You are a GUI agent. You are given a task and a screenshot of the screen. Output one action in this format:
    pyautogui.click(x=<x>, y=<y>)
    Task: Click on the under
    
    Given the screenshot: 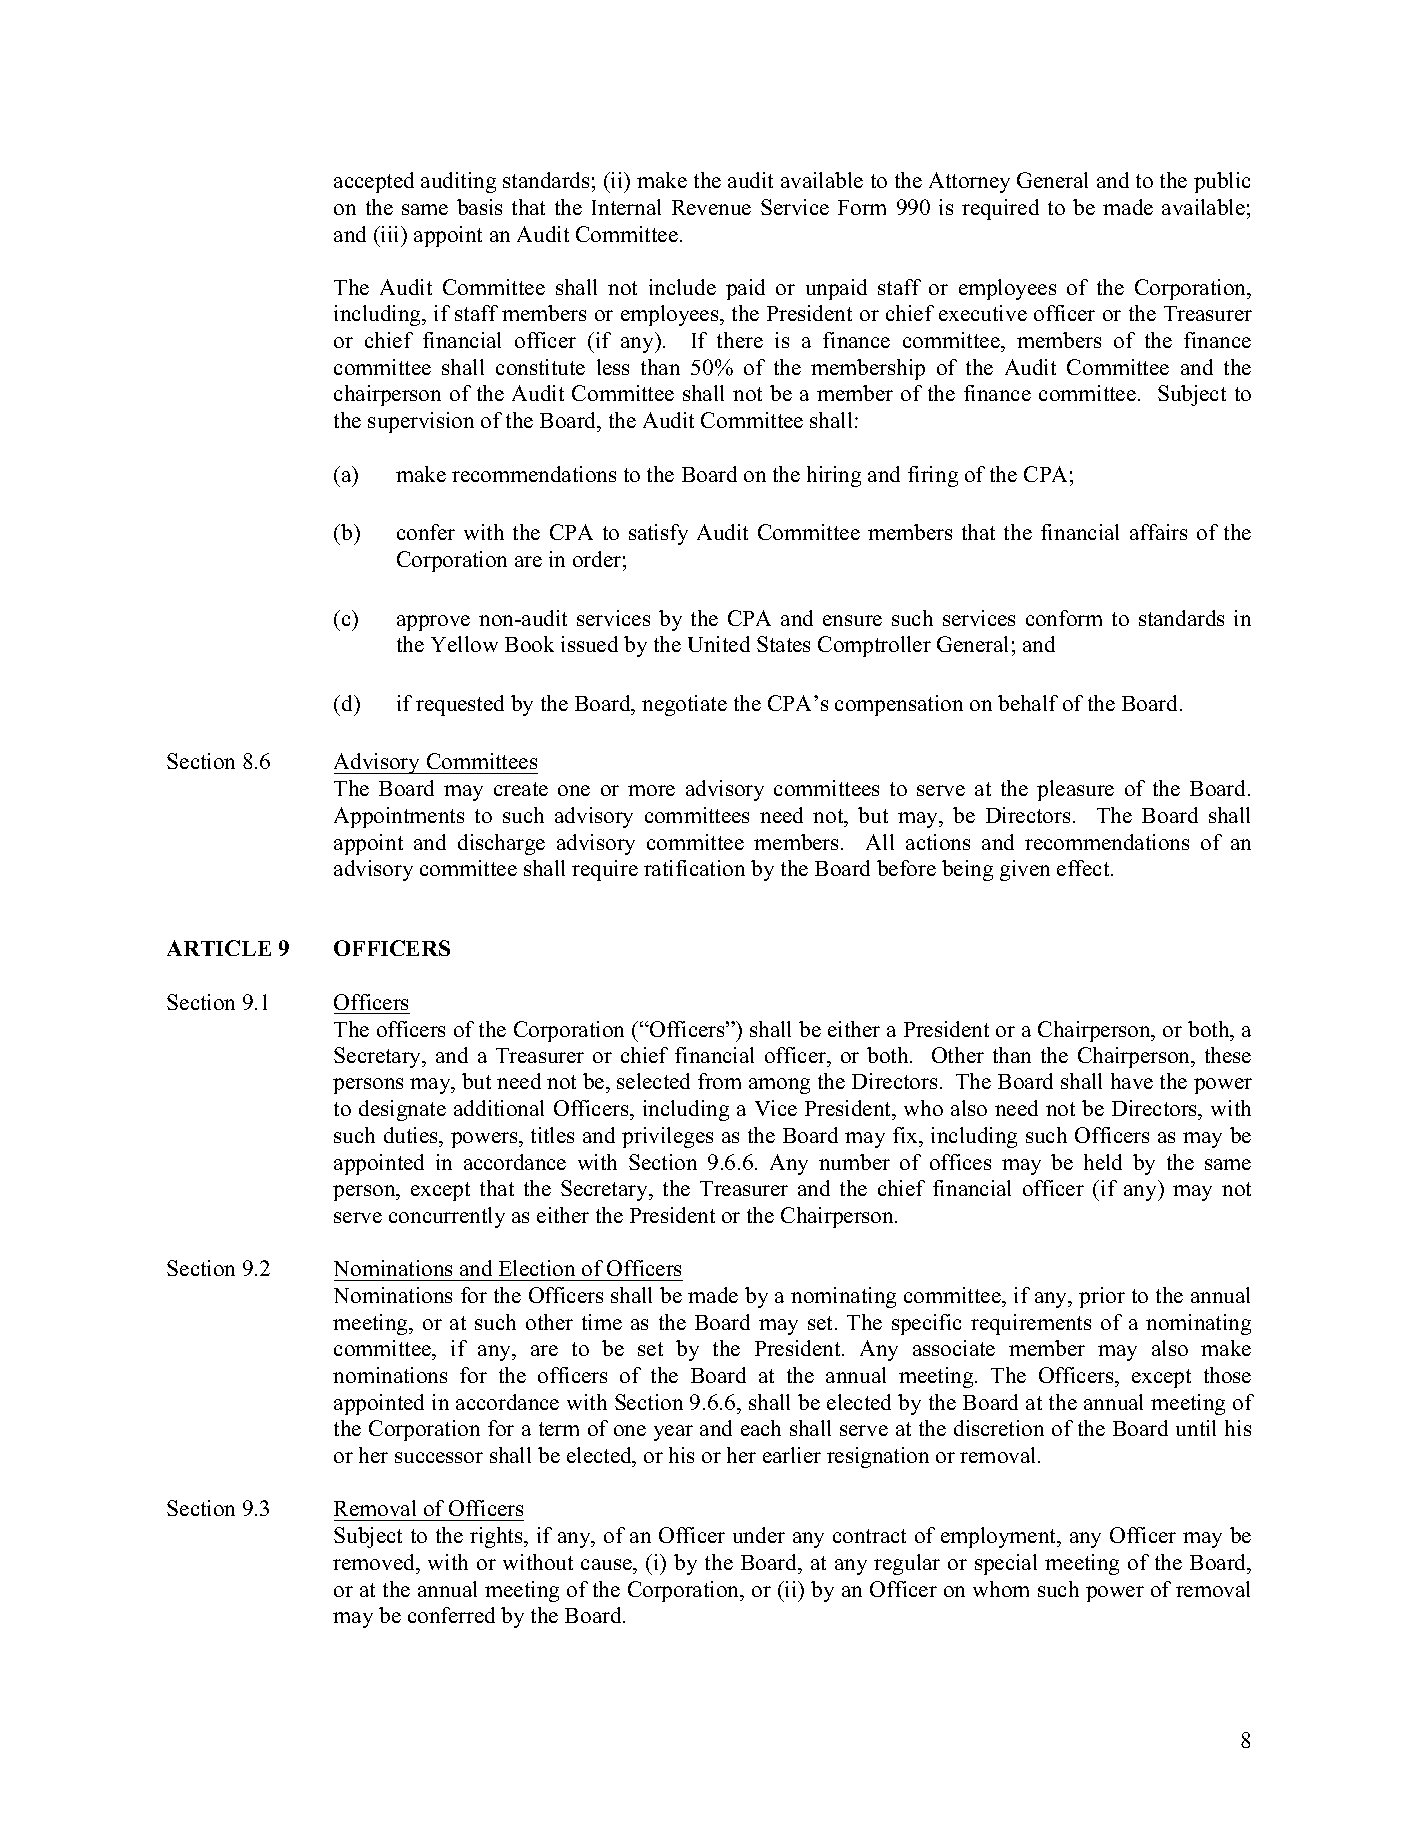 What is the action you would take?
    pyautogui.click(x=759, y=1535)
